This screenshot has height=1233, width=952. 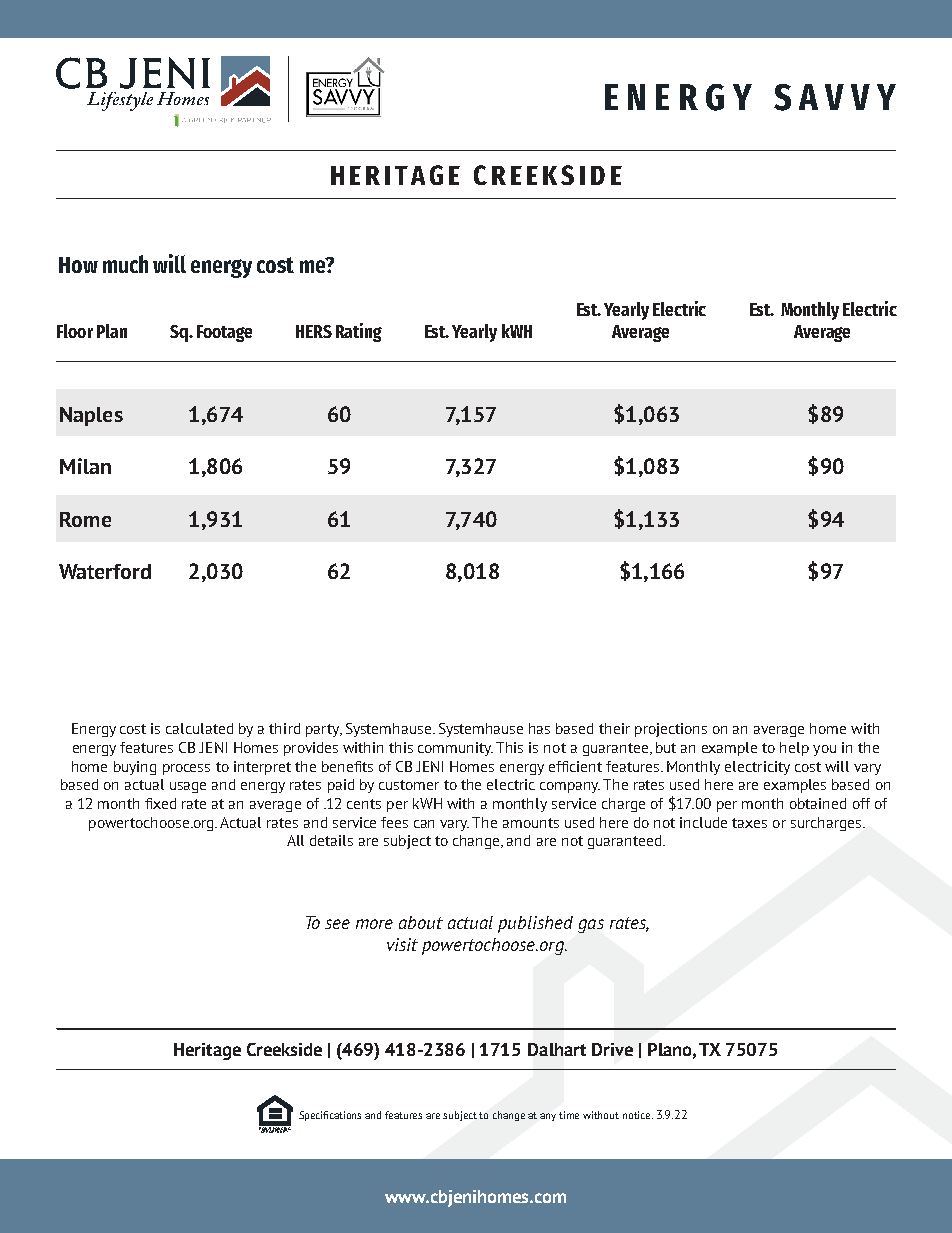 What do you see at coordinates (330, 1116) in the screenshot?
I see `Specifications` at bounding box center [330, 1116].
